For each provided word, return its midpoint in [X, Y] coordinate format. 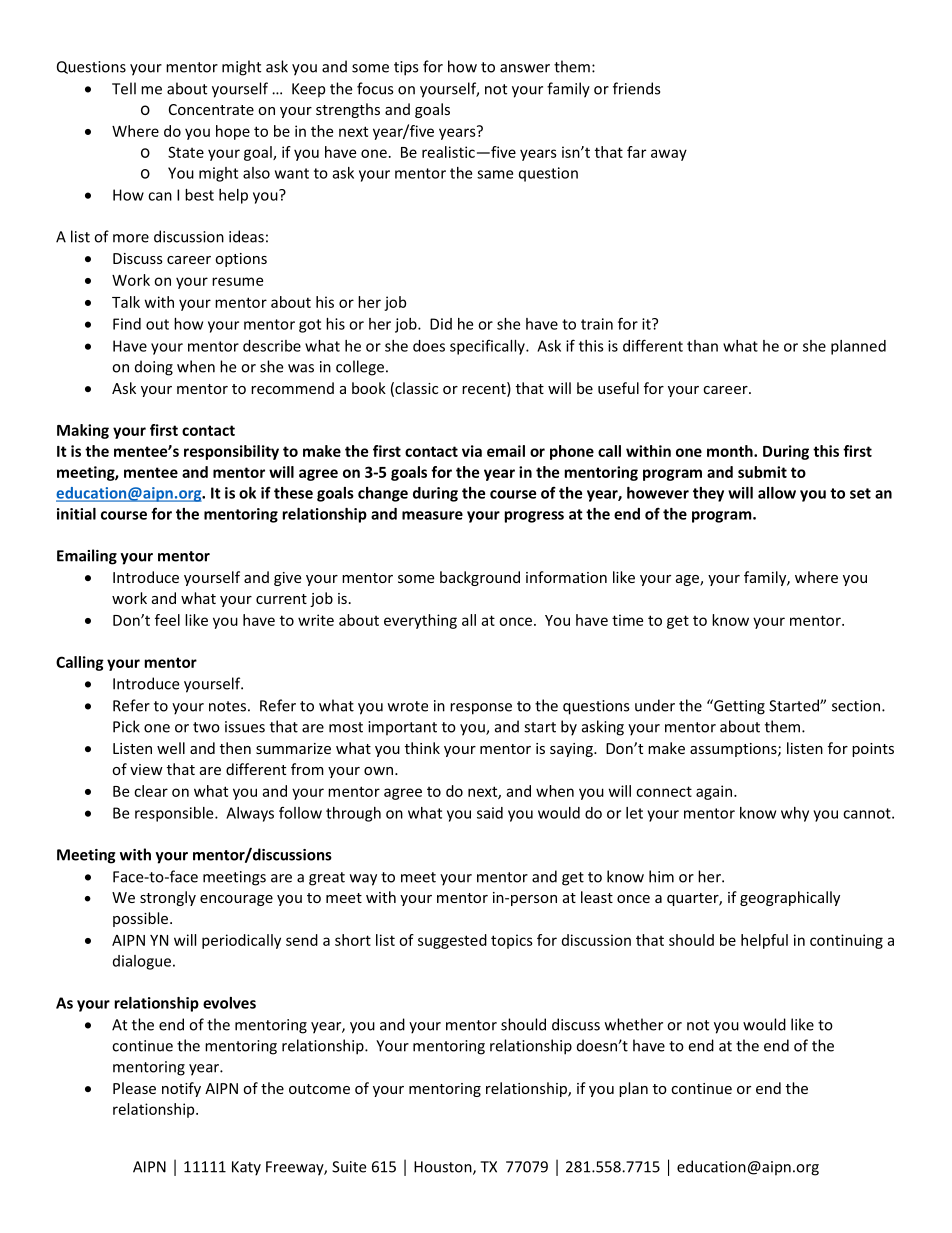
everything [420, 621]
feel [167, 620]
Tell [124, 88]
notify [181, 1089]
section [857, 706]
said [490, 813]
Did [441, 324]
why [795, 814]
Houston [444, 1168]
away [669, 155]
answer [525, 68]
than [702, 346]
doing [154, 368]
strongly [168, 898]
